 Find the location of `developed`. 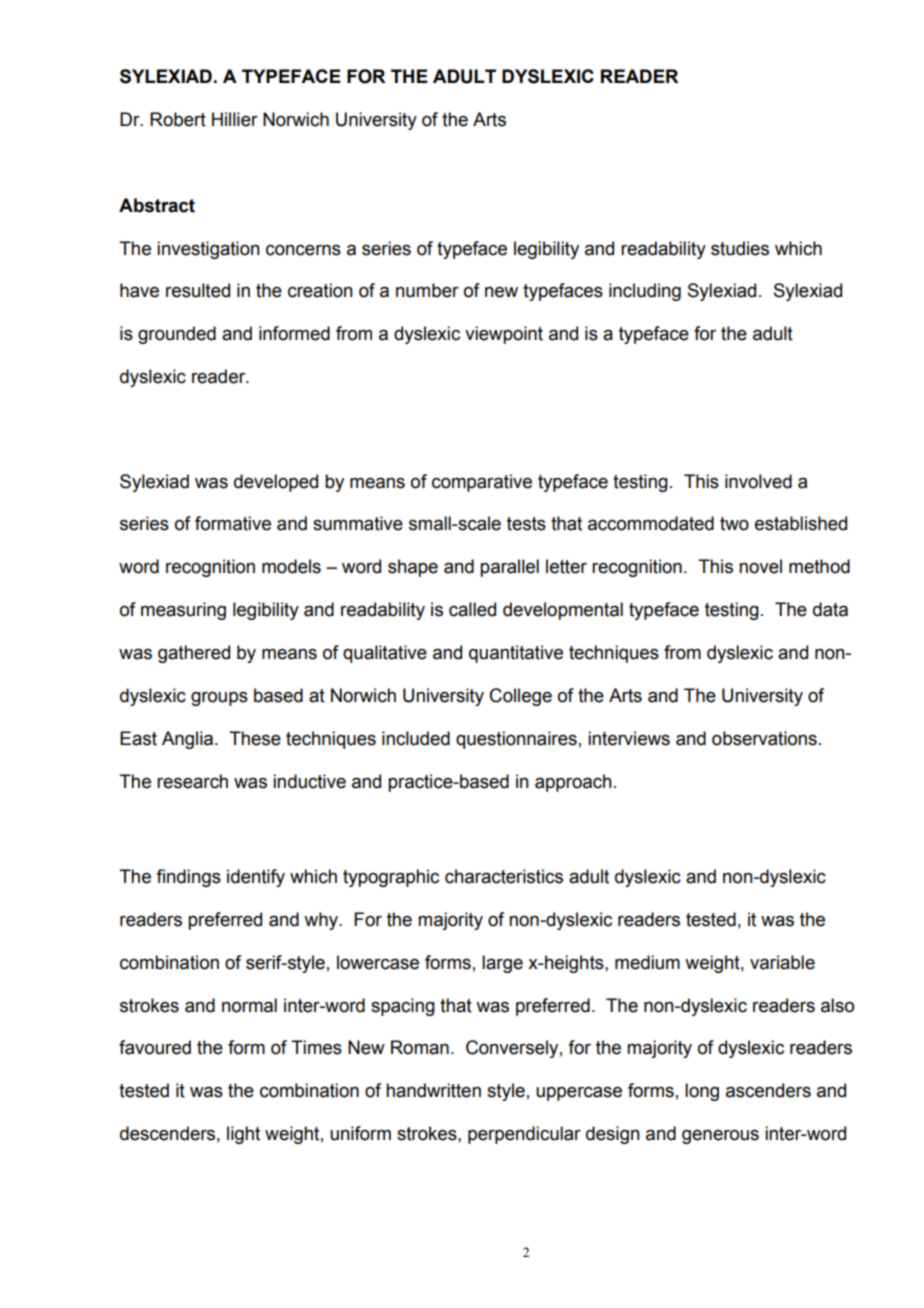

developed is located at coordinates (276, 483).
